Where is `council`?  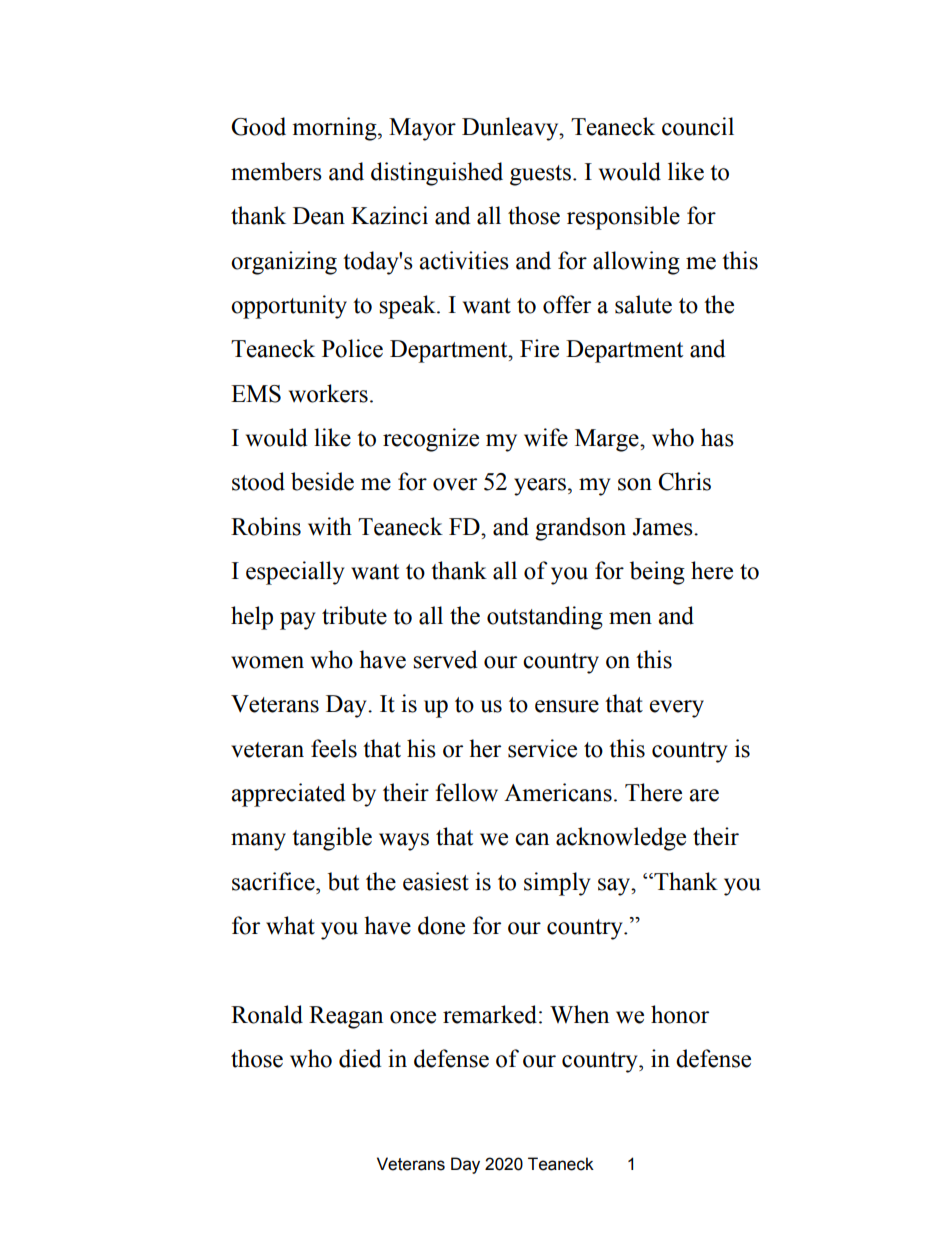
council is located at coordinates (698, 126).
